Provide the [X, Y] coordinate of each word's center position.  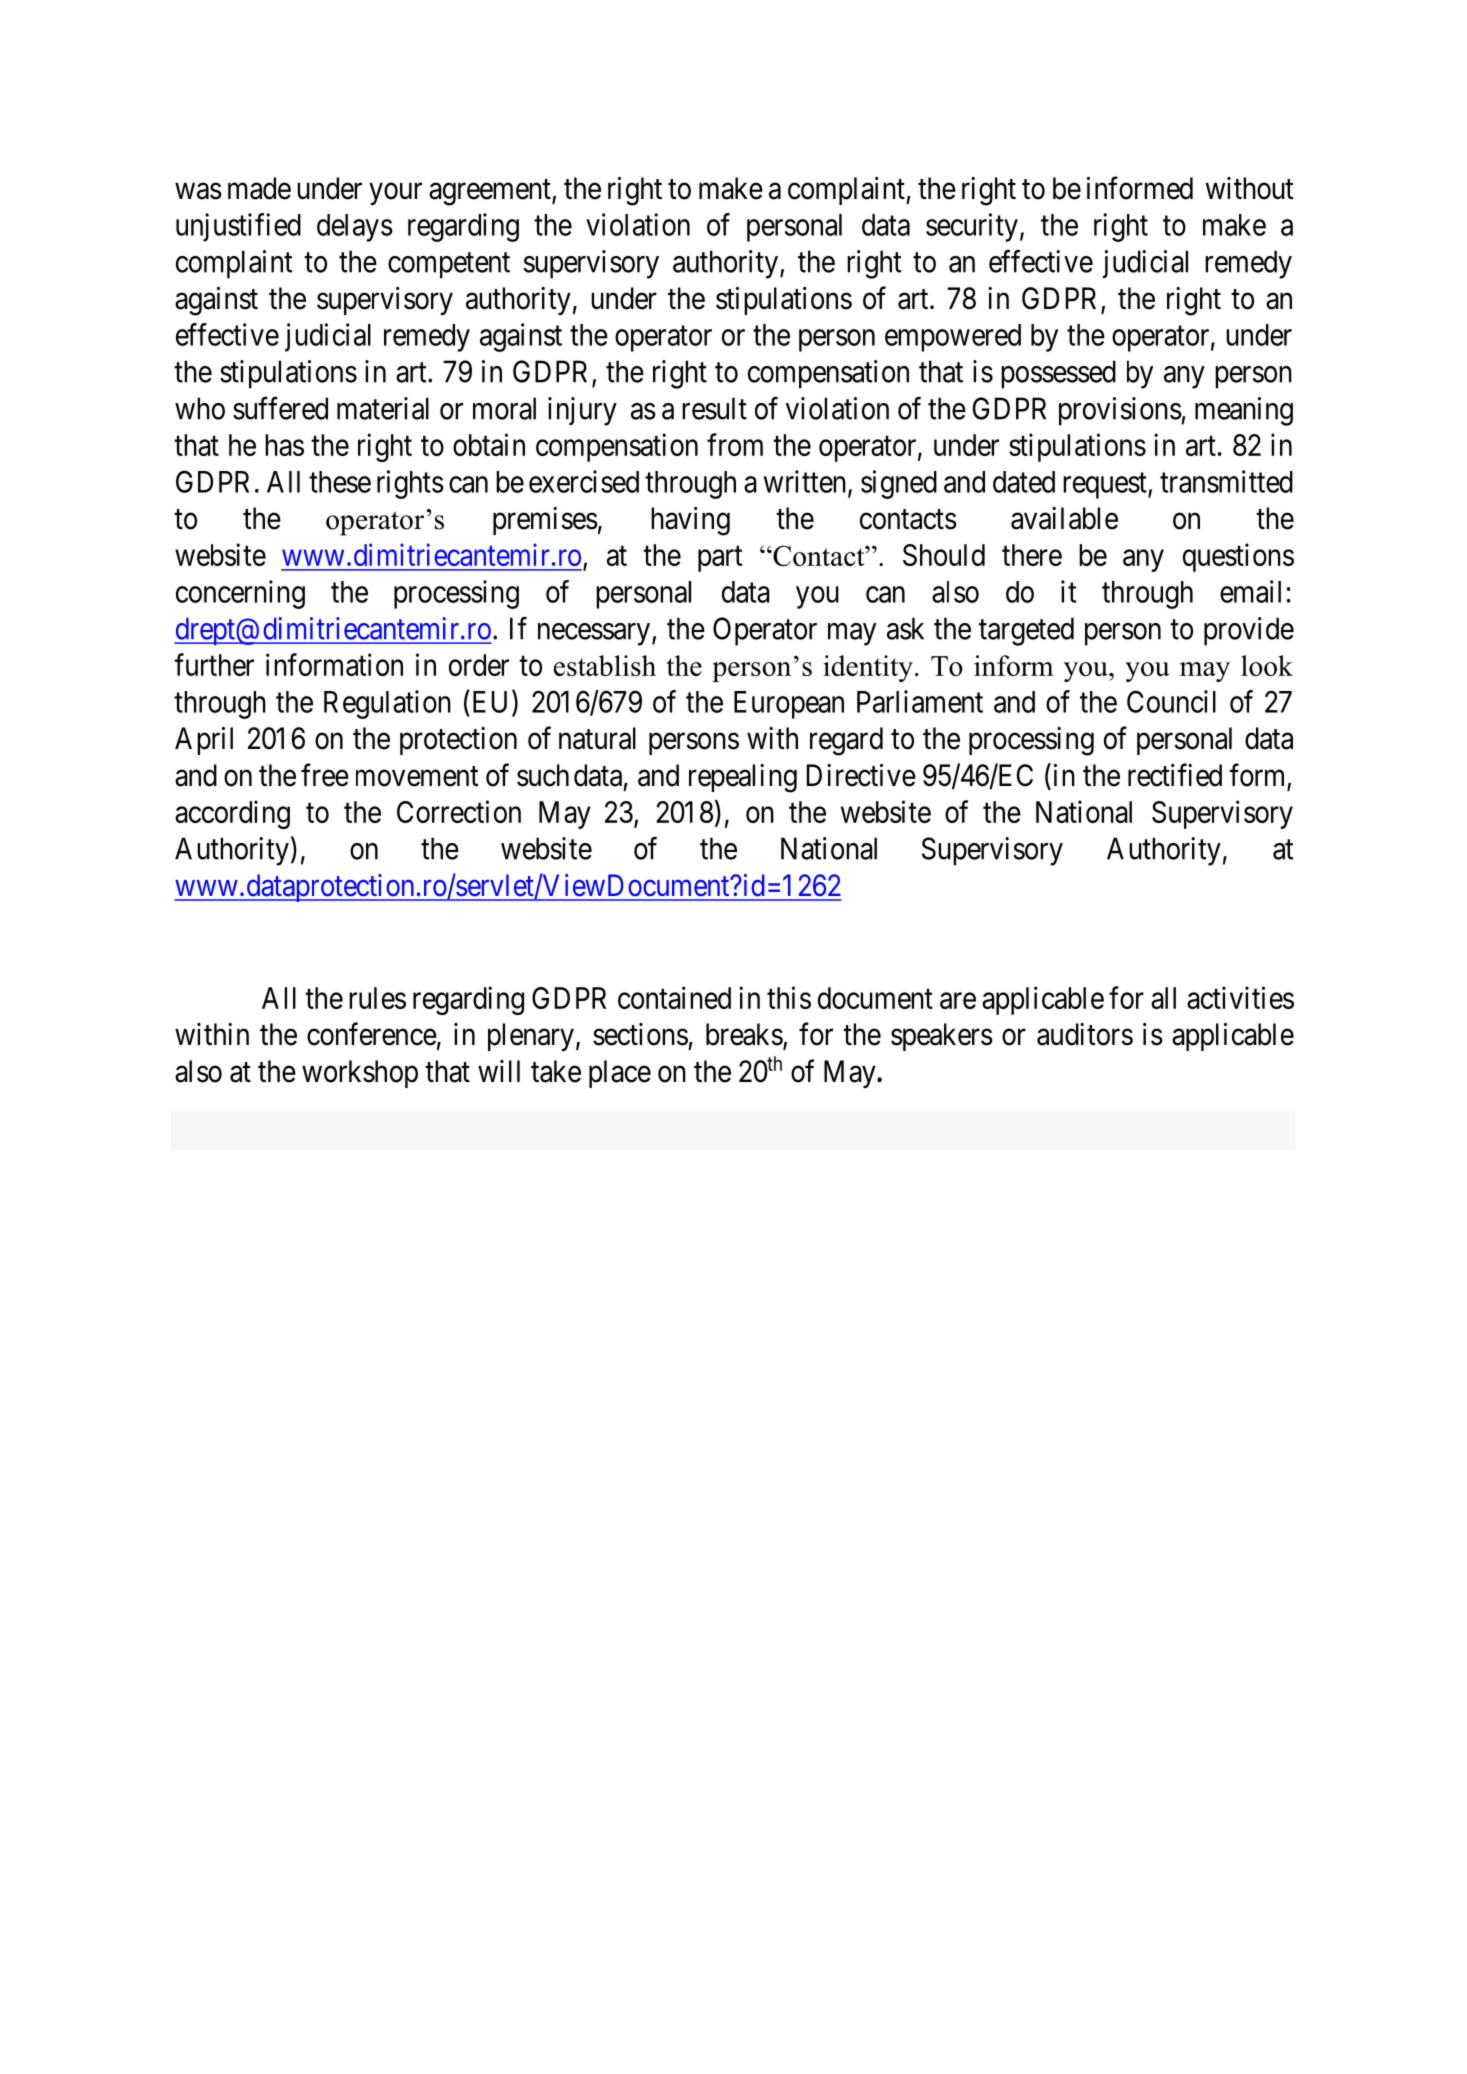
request [1106, 486]
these [340, 482]
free [325, 775]
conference [372, 1034]
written [805, 481]
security [972, 227]
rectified [1175, 775]
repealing [743, 778]
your [395, 194]
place [620, 1074]
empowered [953, 338]
